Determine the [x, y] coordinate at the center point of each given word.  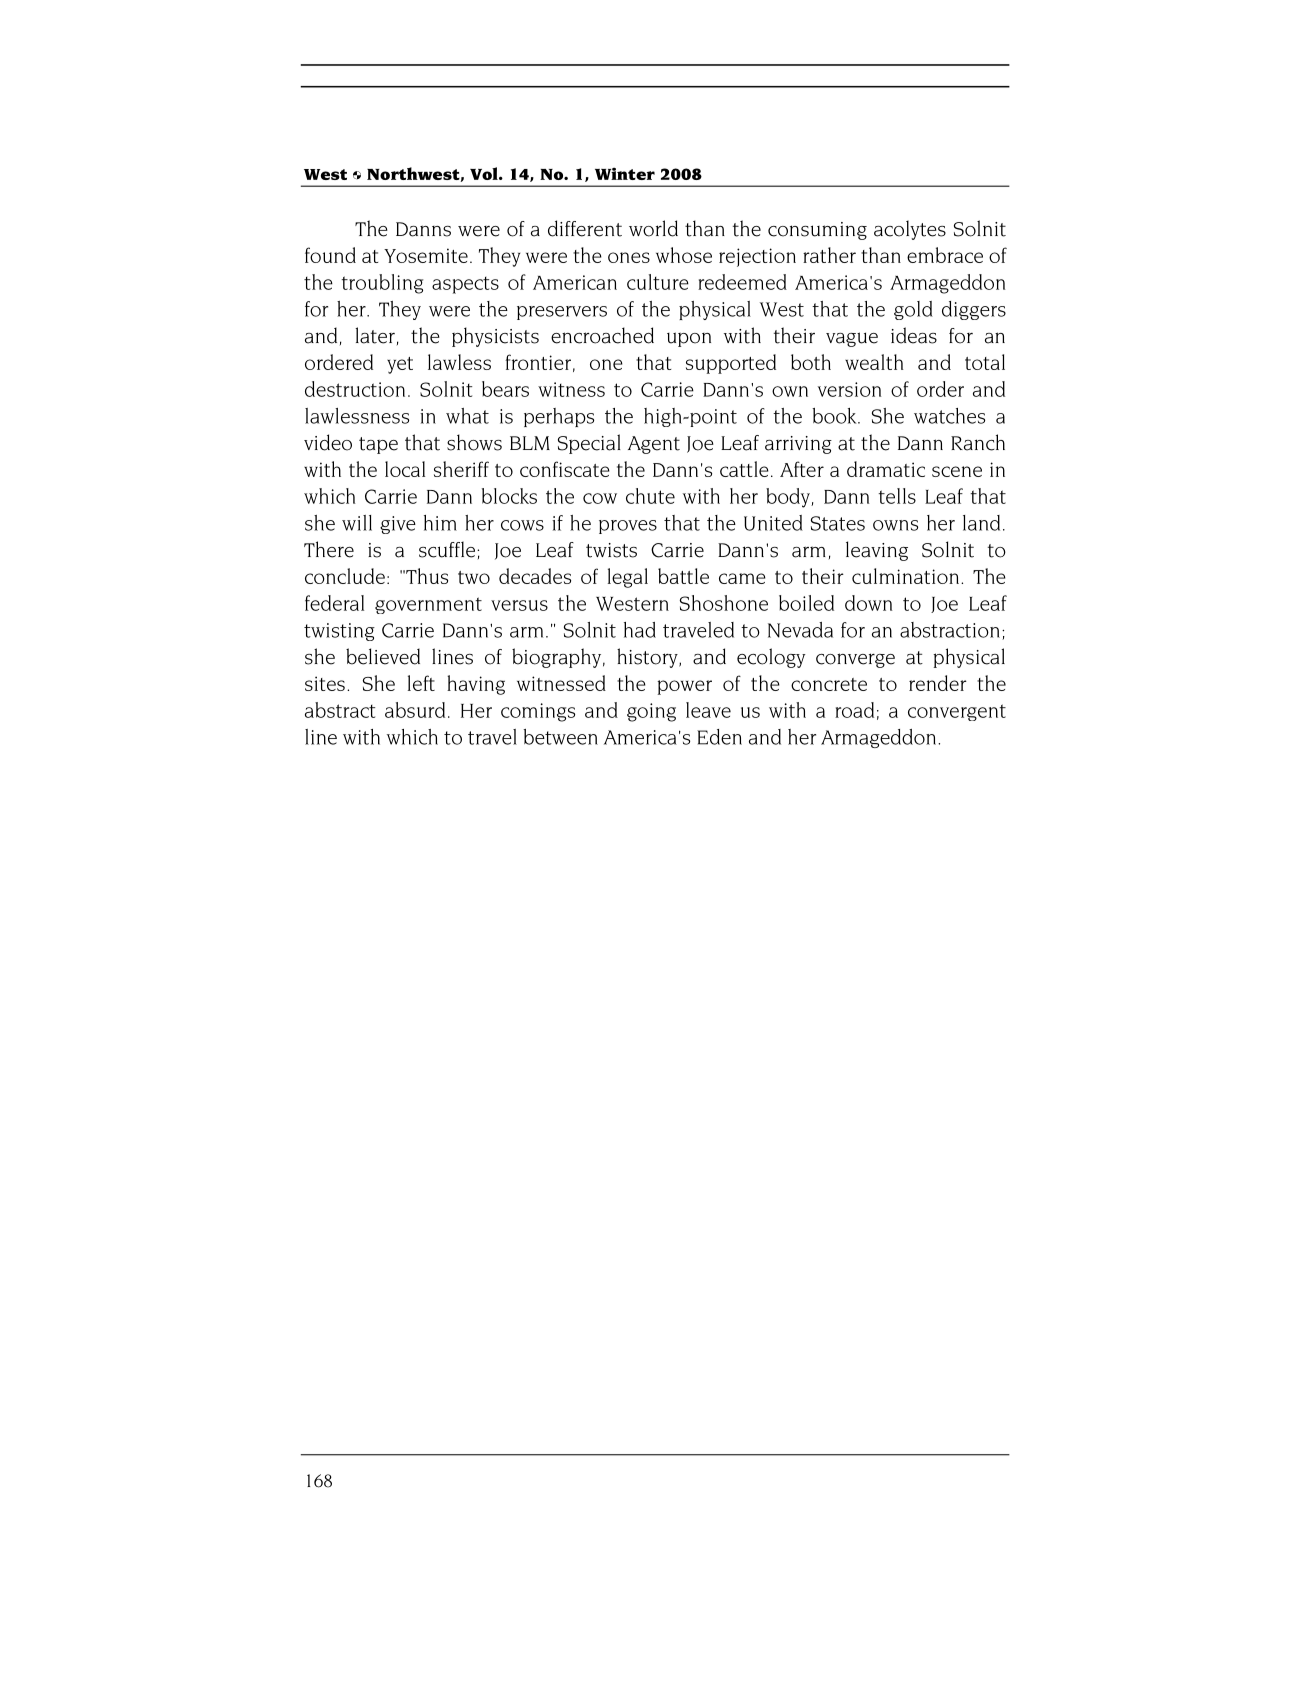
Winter [625, 173]
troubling [382, 284]
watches [949, 416]
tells [897, 496]
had [640, 630]
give [398, 525]
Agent [654, 445]
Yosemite [426, 255]
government [428, 605]
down [868, 603]
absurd [415, 710]
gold [913, 310]
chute [650, 496]
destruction [355, 389]
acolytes [910, 230]
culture [658, 282]
